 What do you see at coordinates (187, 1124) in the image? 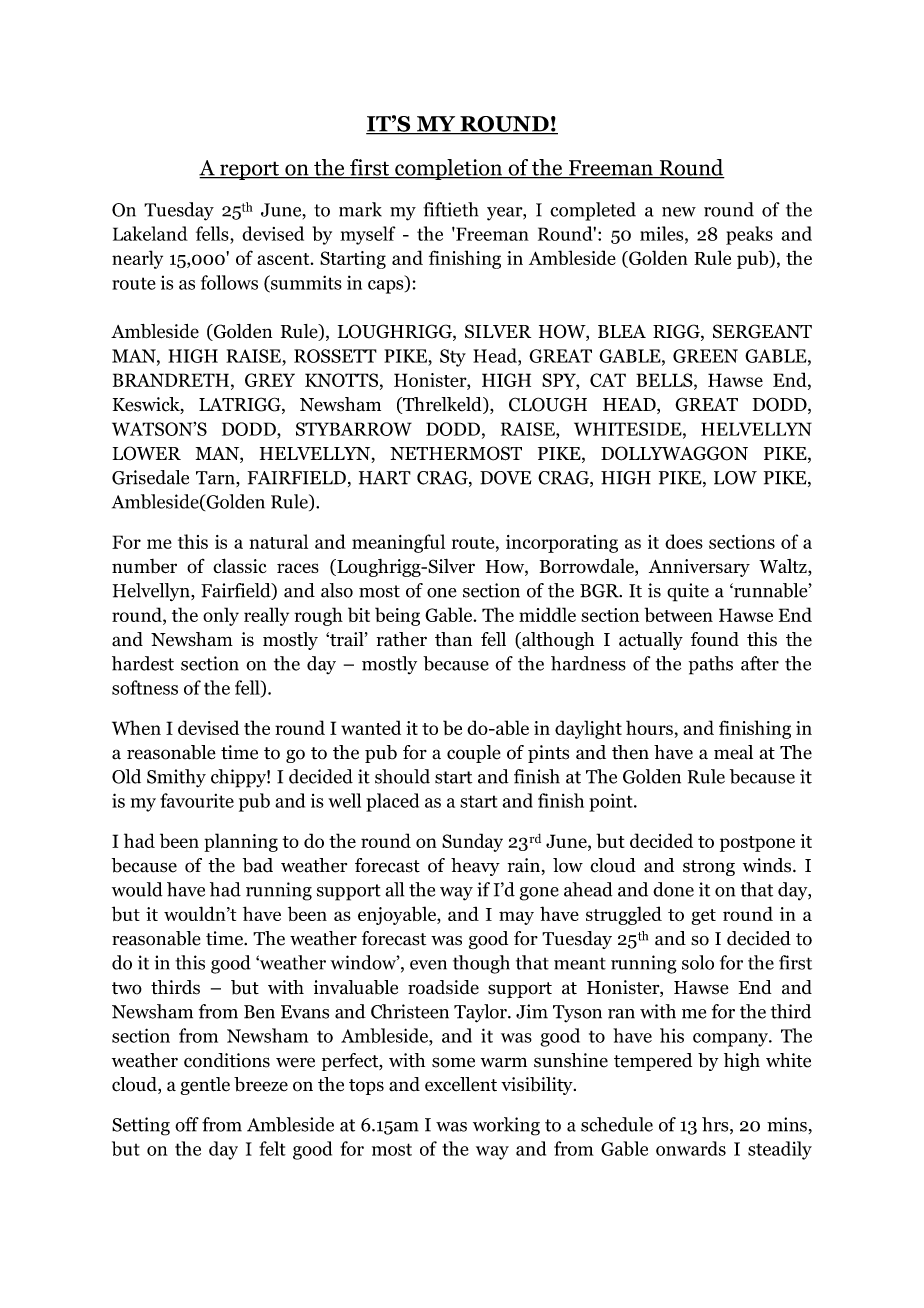
I see `off` at bounding box center [187, 1124].
